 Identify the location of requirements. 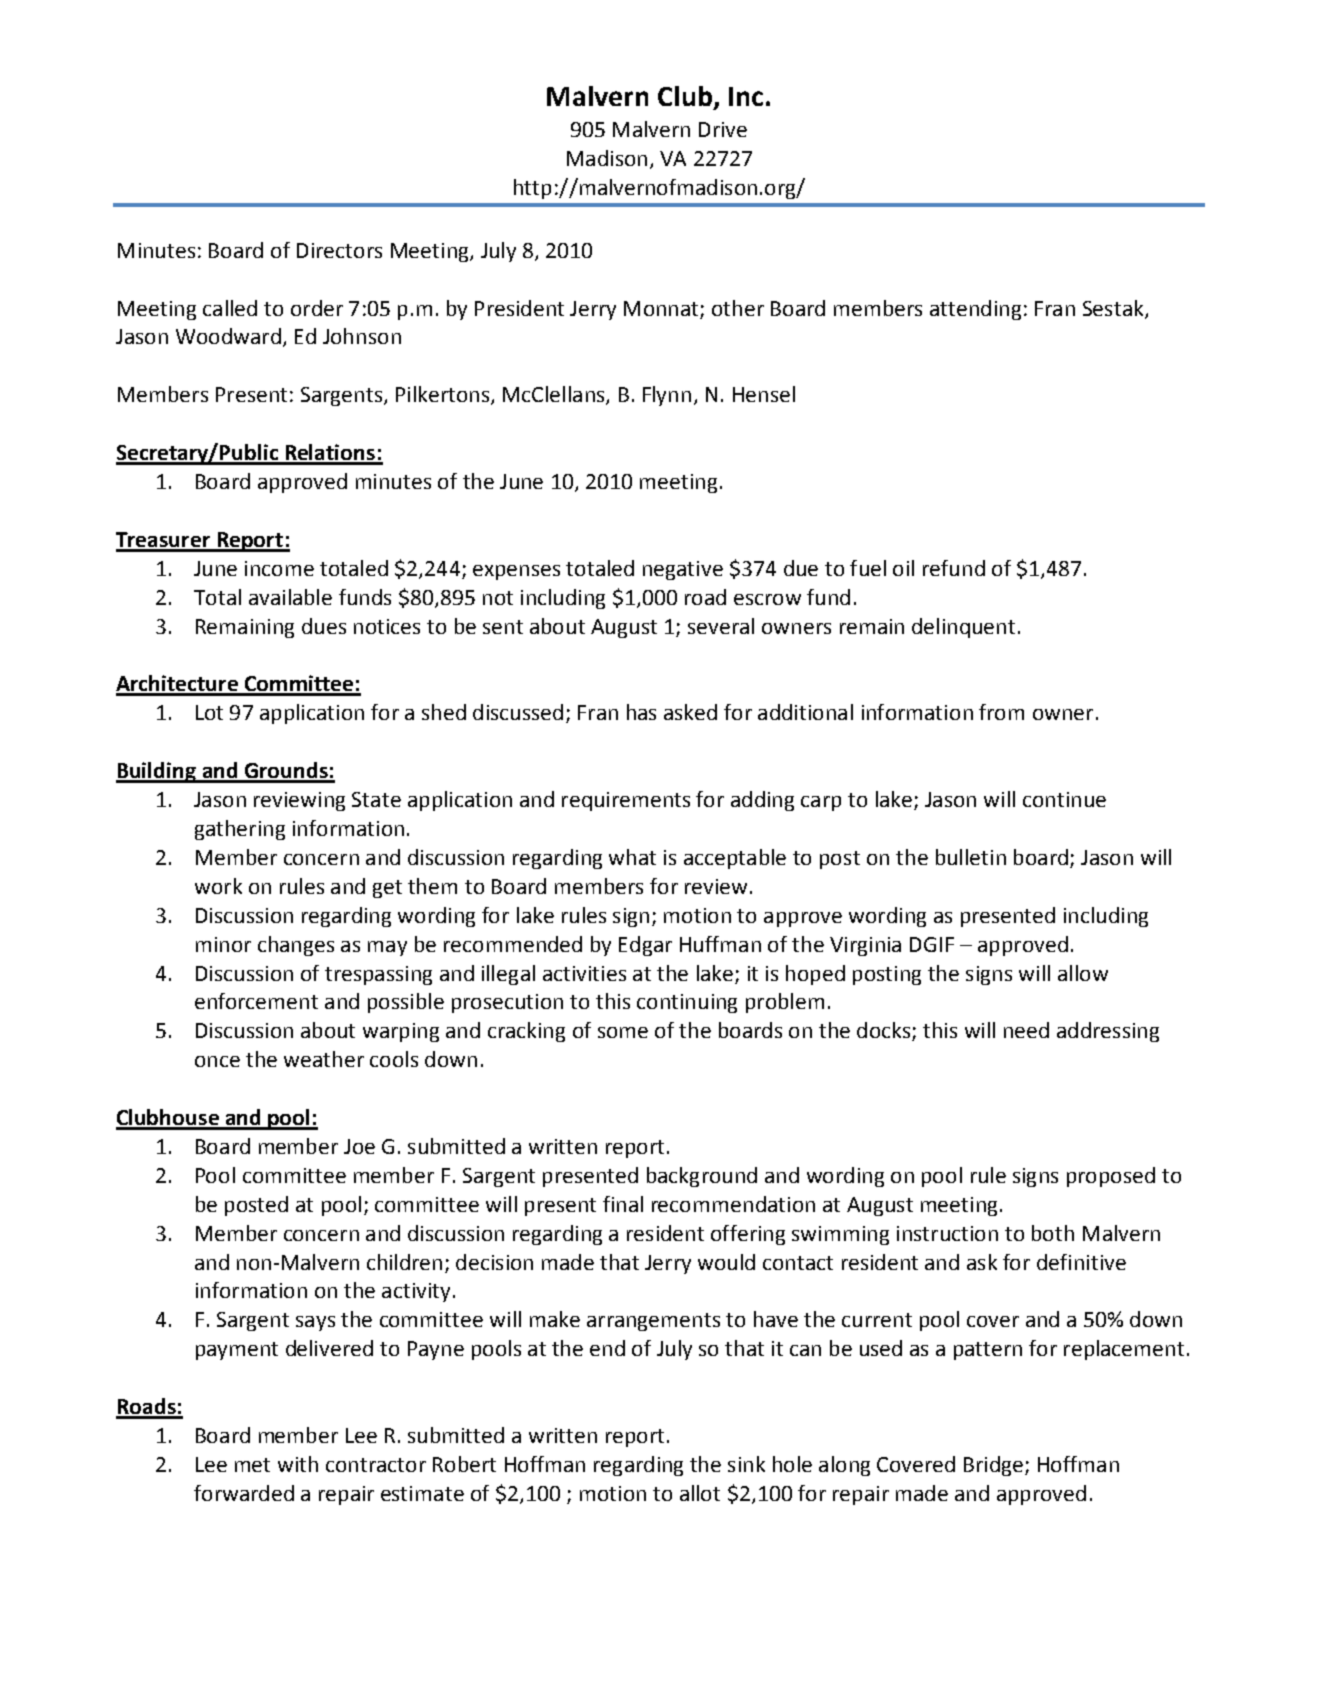
(626, 801).
